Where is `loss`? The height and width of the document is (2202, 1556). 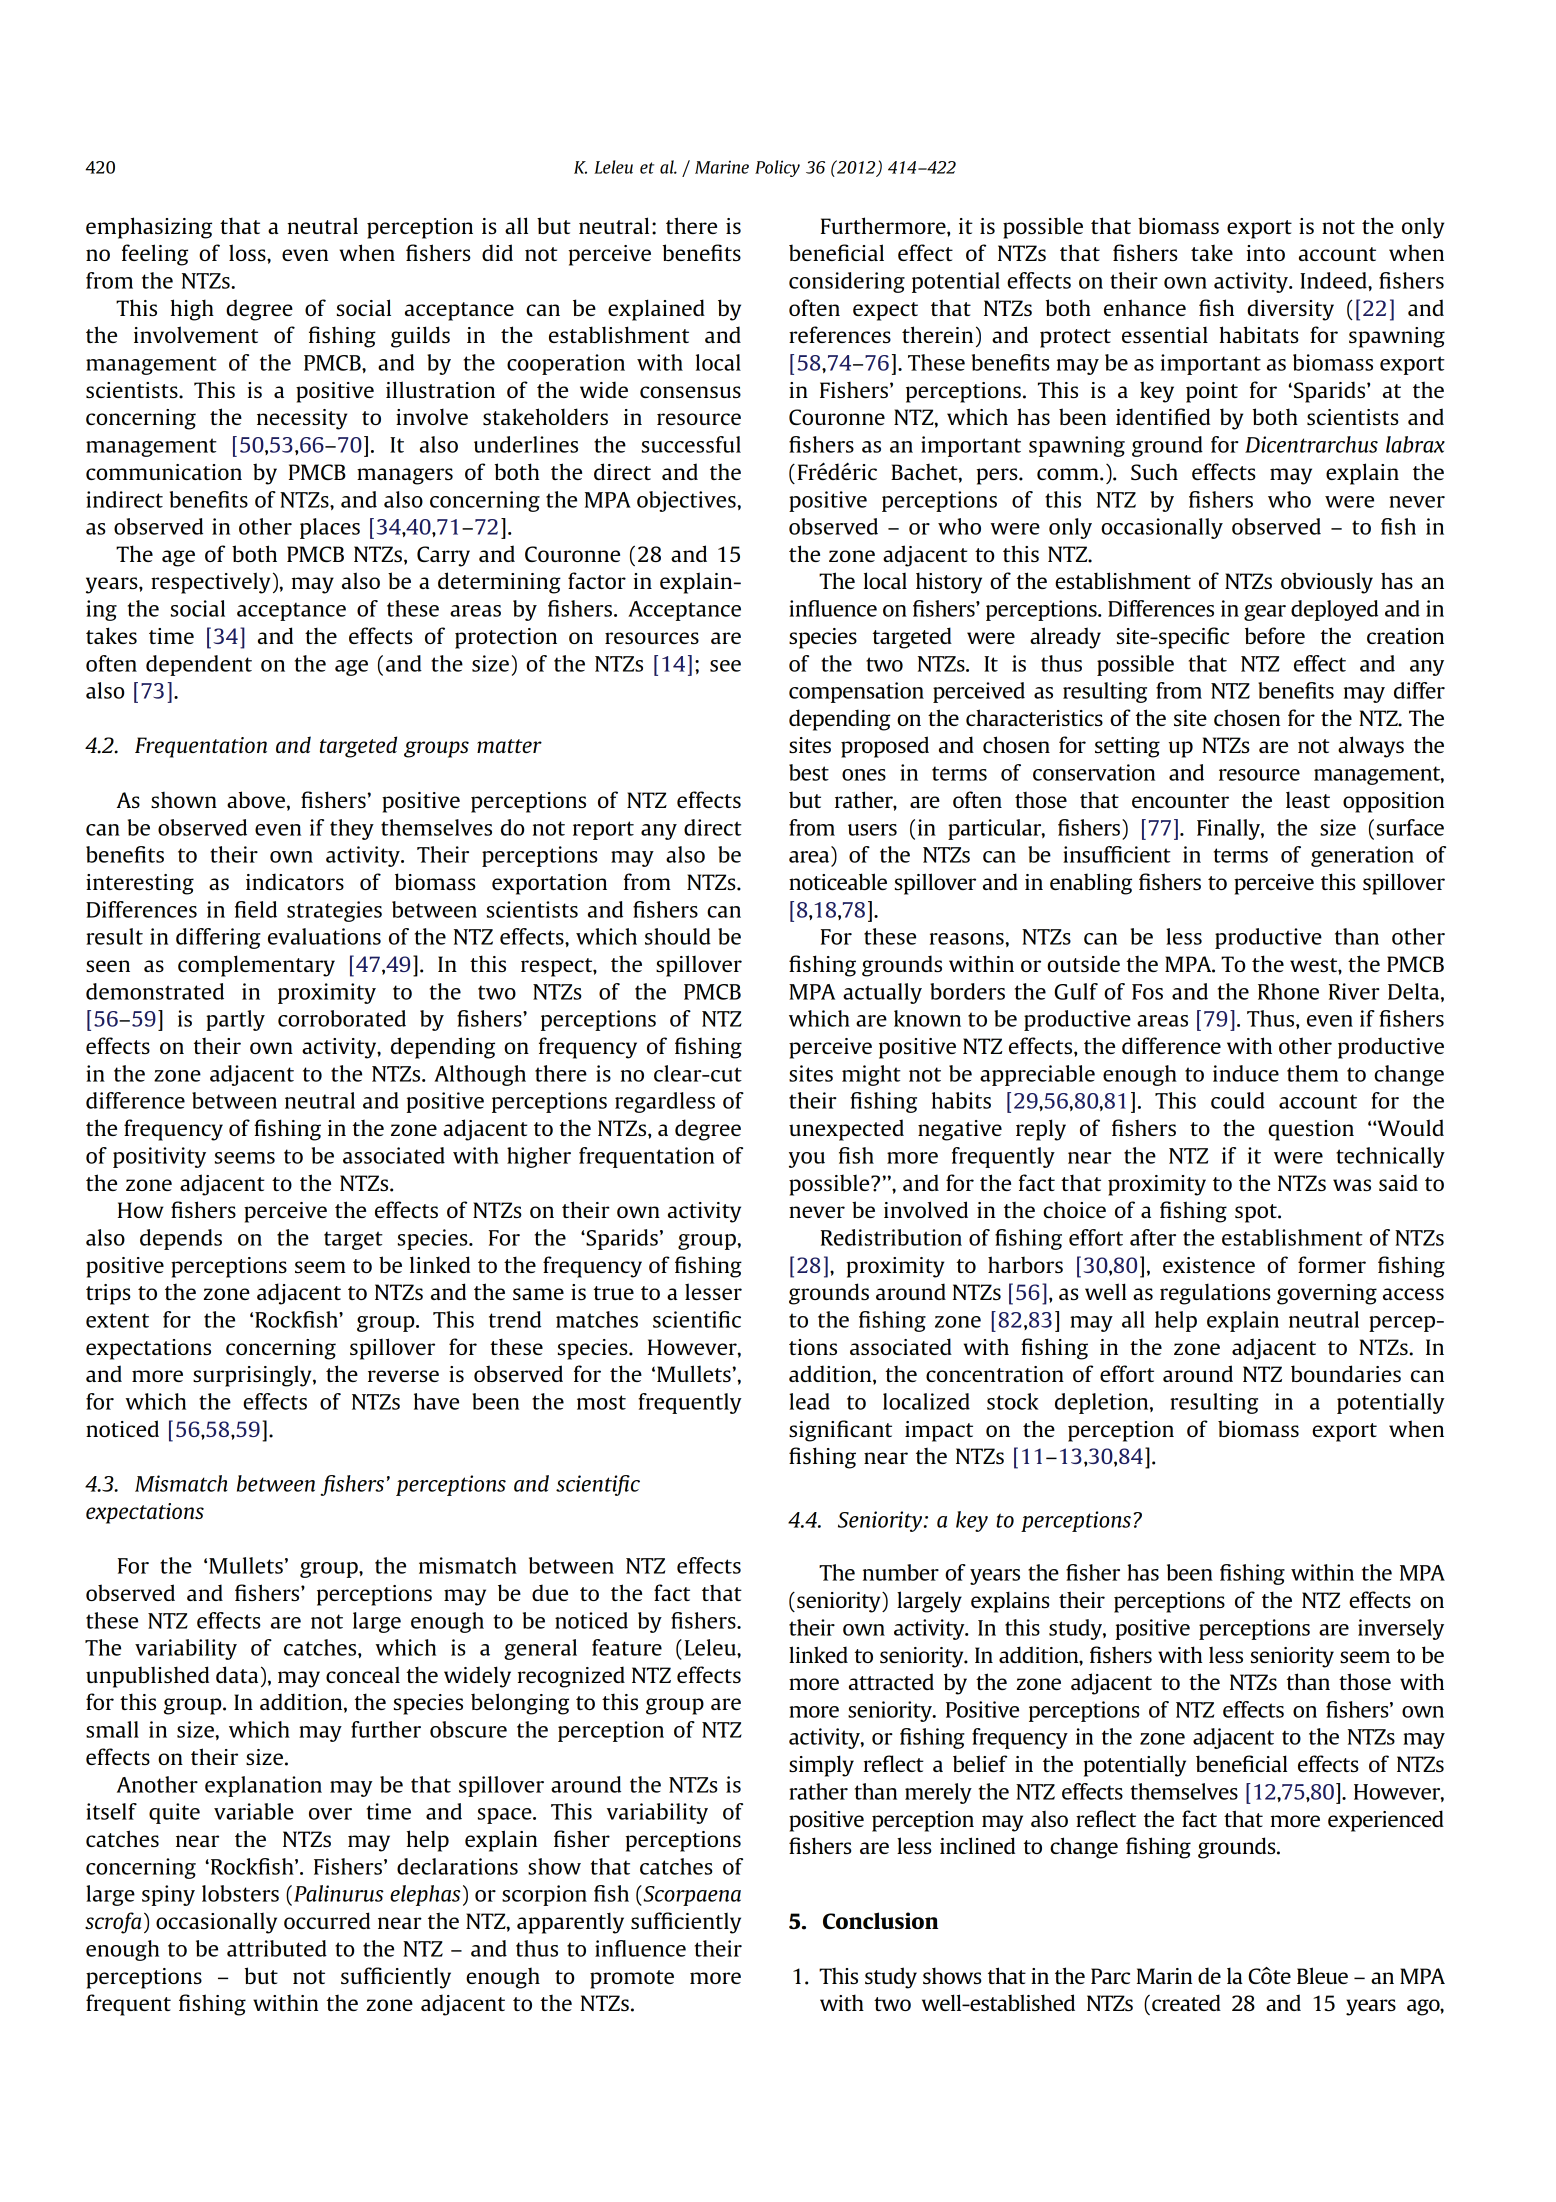 loss is located at coordinates (248, 252).
